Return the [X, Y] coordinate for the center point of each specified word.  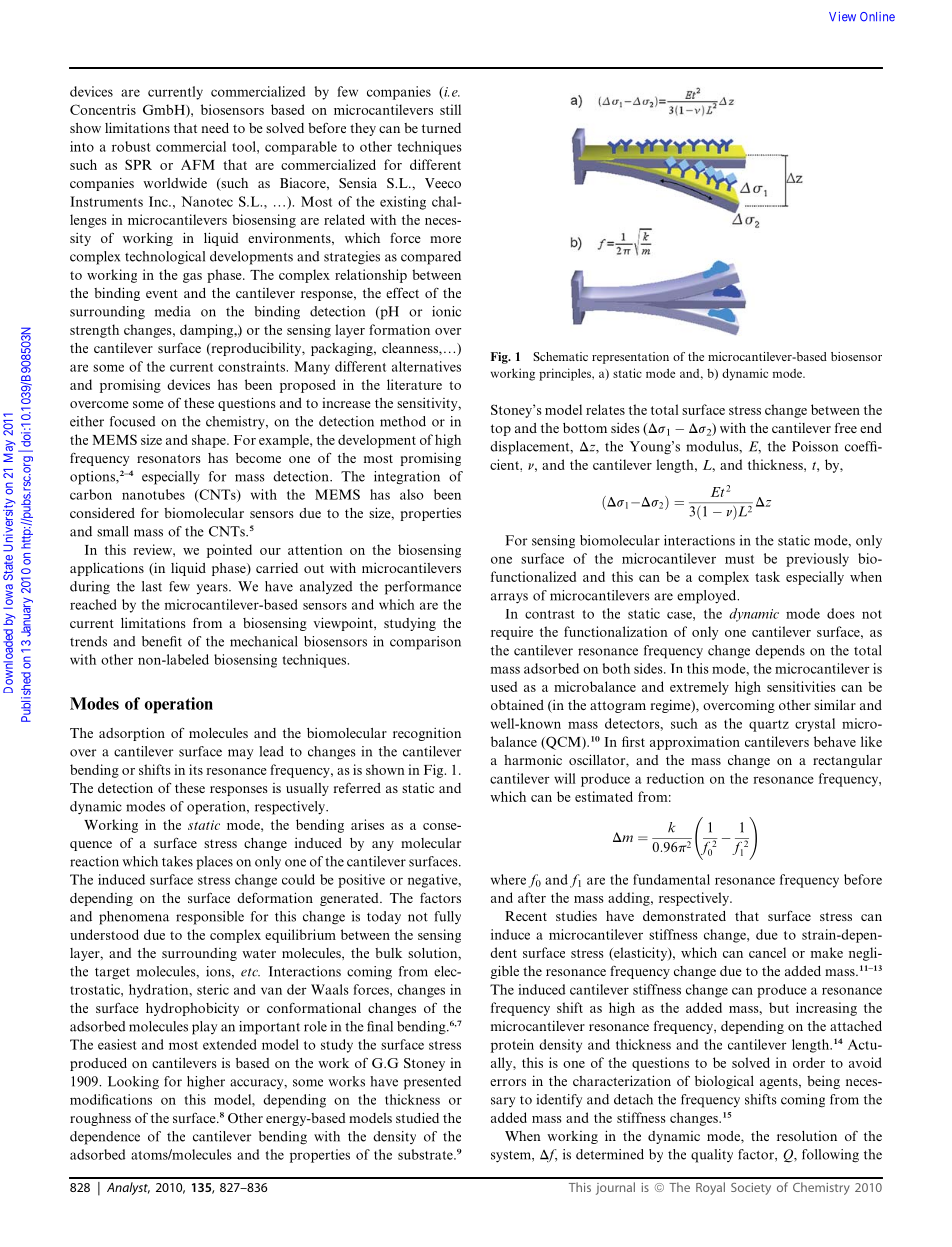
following [830, 1156]
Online [877, 17]
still [450, 109]
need [215, 128]
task [767, 576]
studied [417, 1117]
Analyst [128, 1188]
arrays [509, 598]
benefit [162, 641]
